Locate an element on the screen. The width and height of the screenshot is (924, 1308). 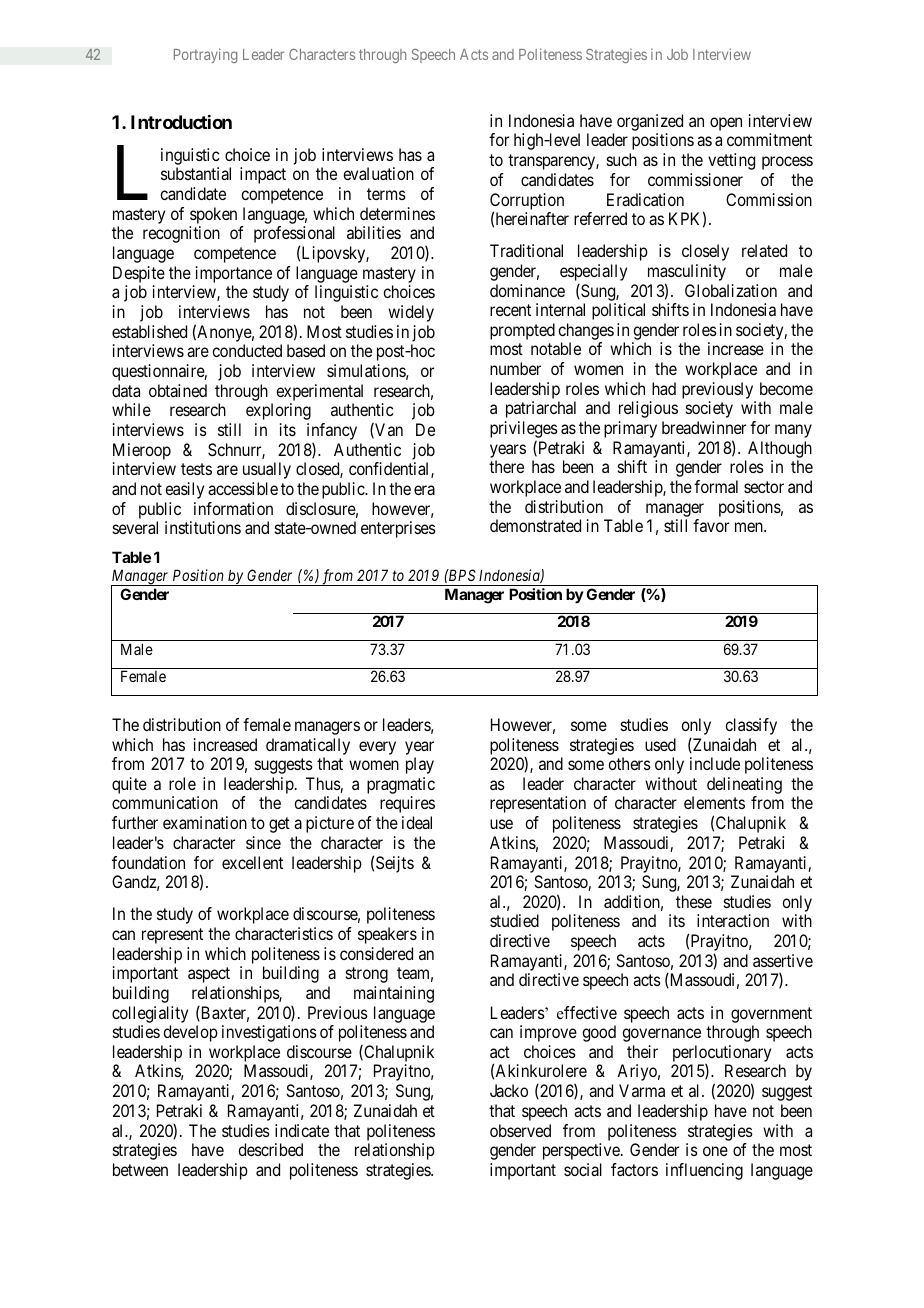
breadwinner is located at coordinates (704, 427).
